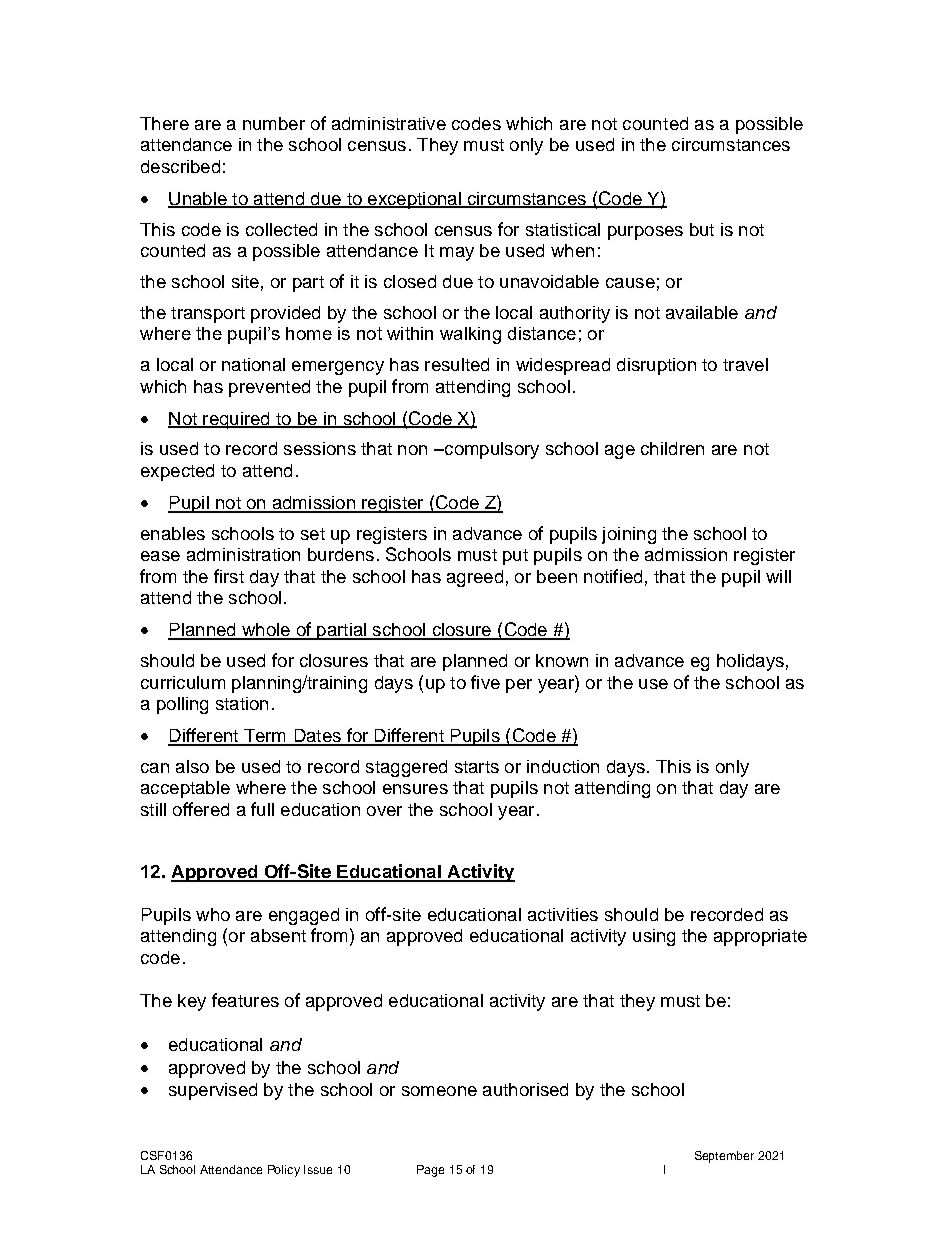  I want to click on described, so click(180, 166).
